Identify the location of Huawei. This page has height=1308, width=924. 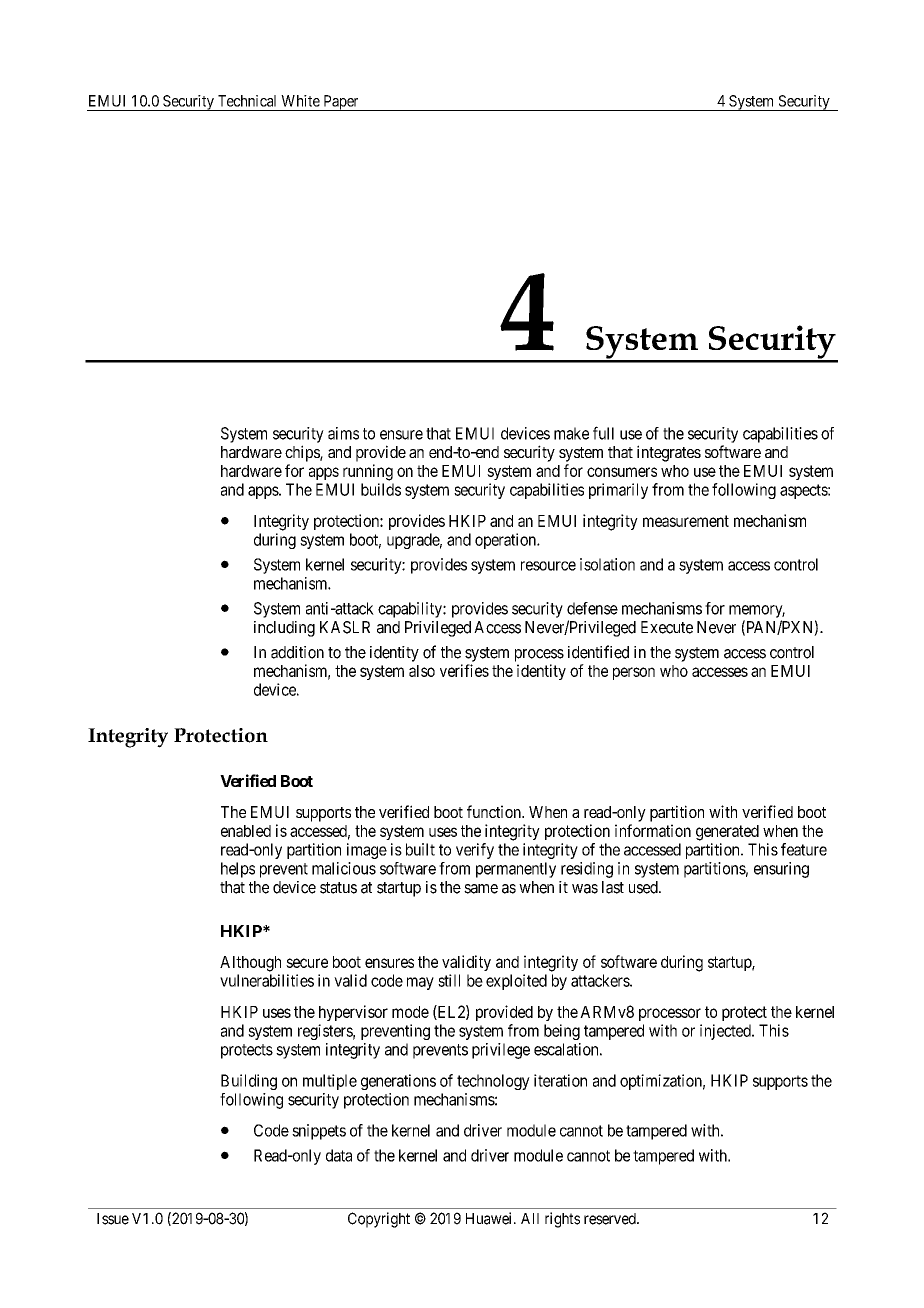
(490, 1218).
